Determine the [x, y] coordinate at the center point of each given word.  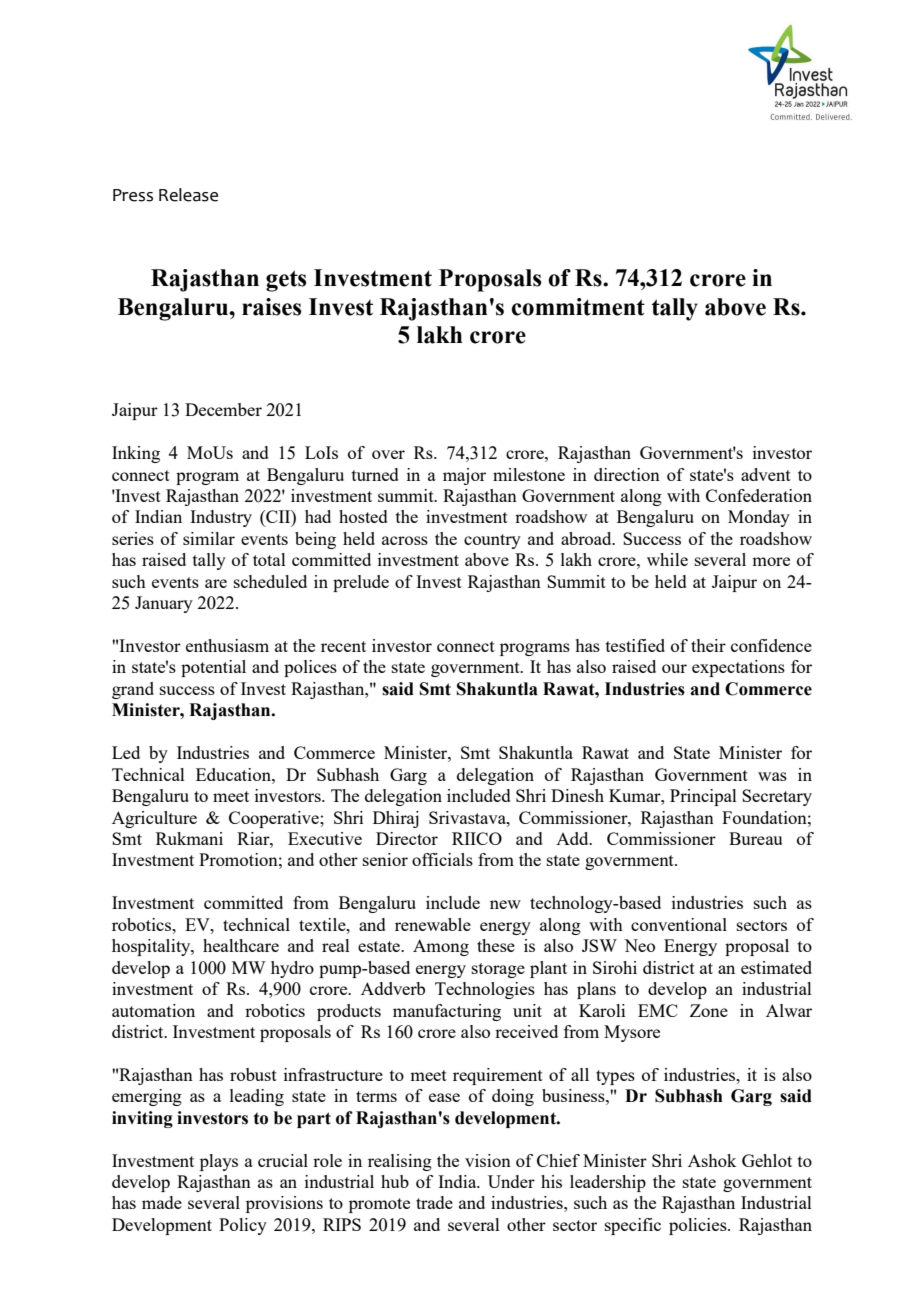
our [674, 668]
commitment [578, 307]
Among [441, 947]
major [464, 476]
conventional [679, 924]
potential [213, 668]
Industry [221, 518]
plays [219, 1162]
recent [343, 646]
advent [766, 474]
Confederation [759, 495]
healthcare [241, 945]
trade [434, 1202]
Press [133, 195]
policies [699, 1226]
